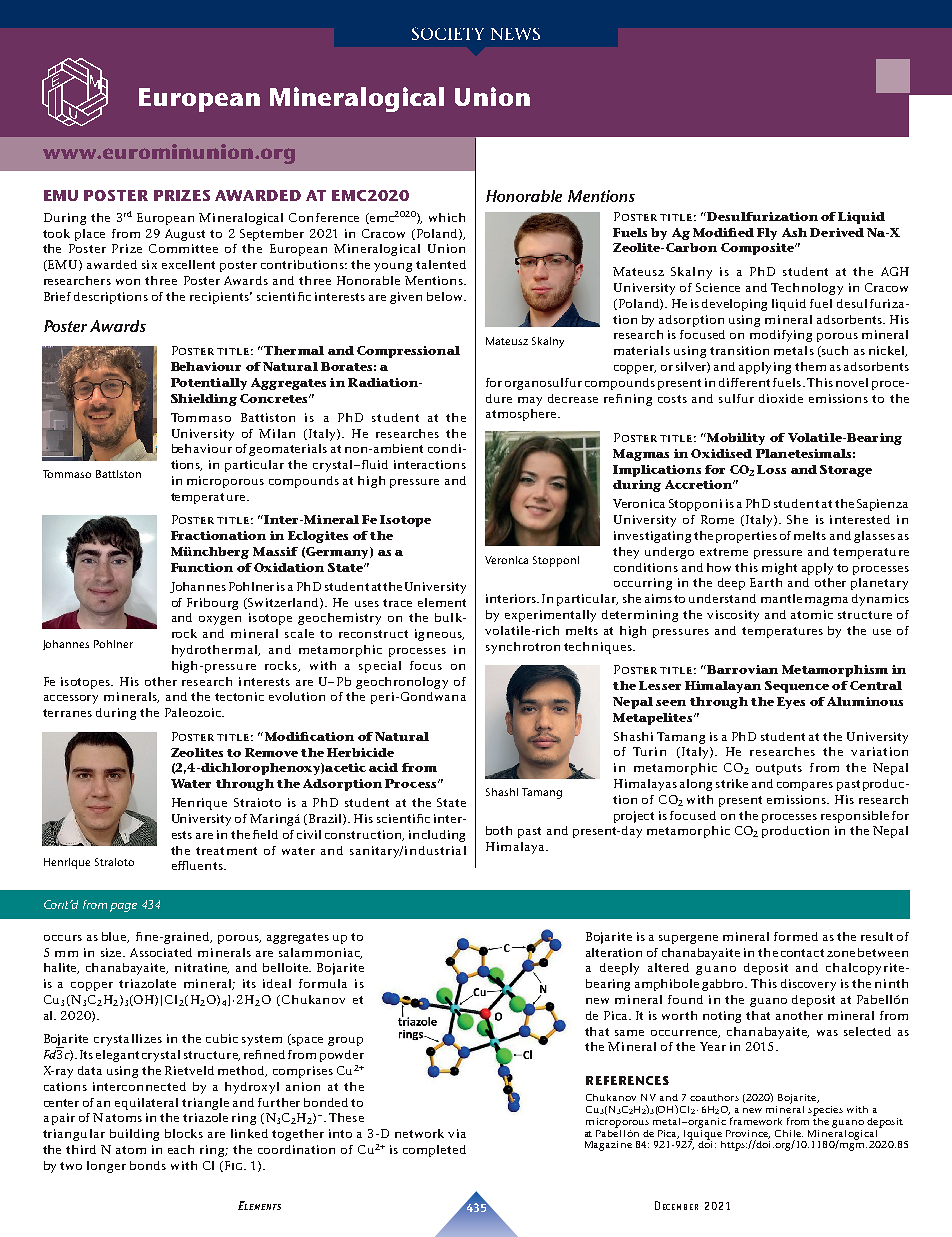  I want to click on completed, so click(434, 1151).
